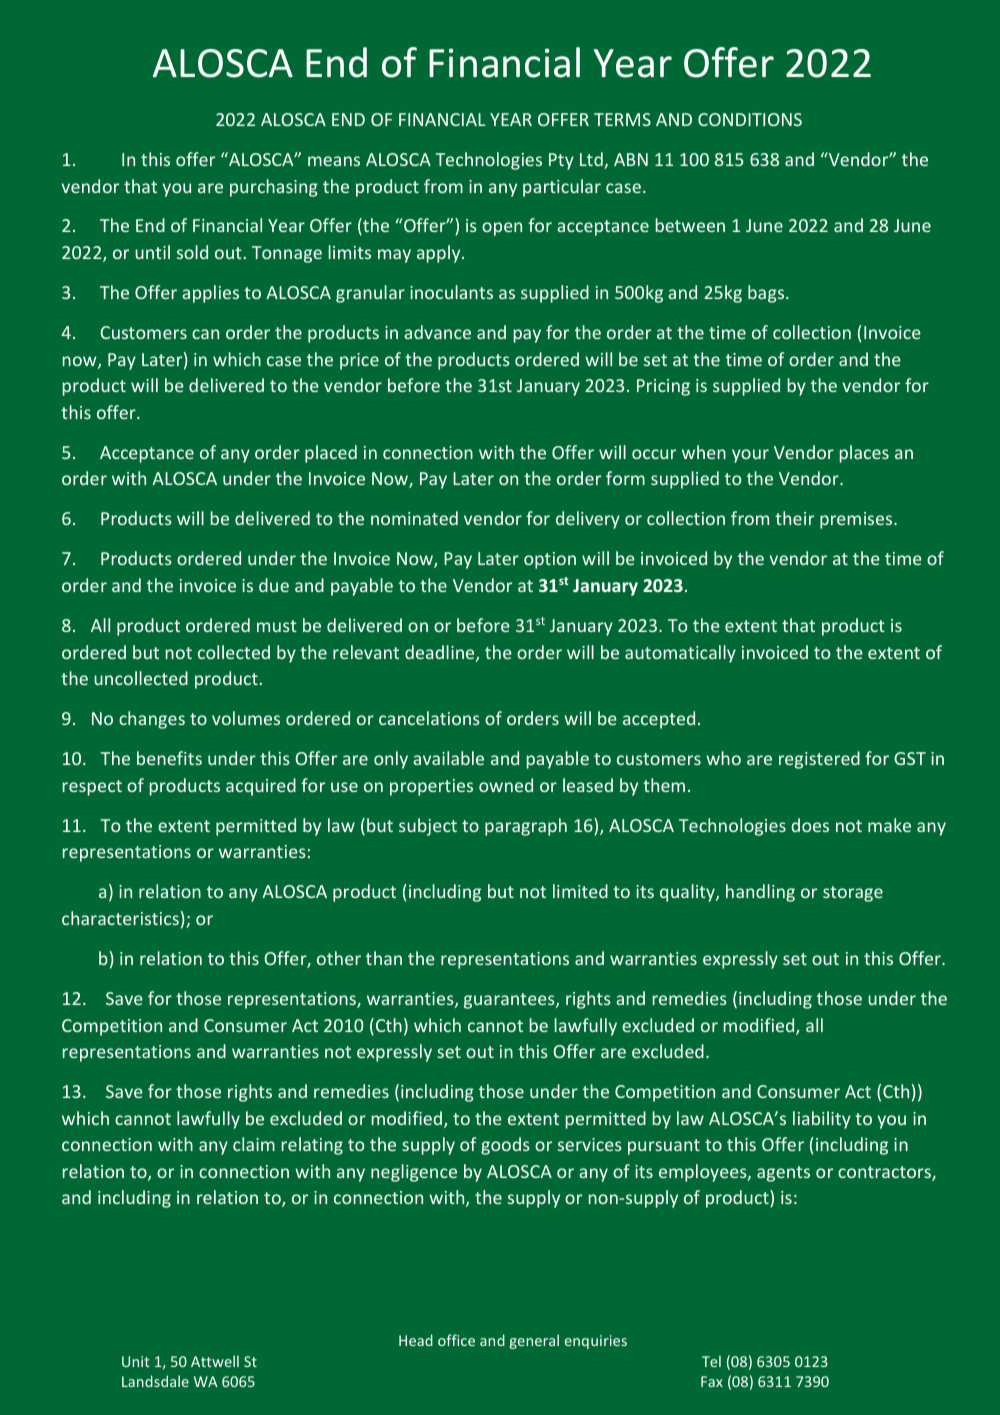 This page has width=1000, height=1415. Describe the element at coordinates (136, 1361) in the page. I see `Unit` at that location.
